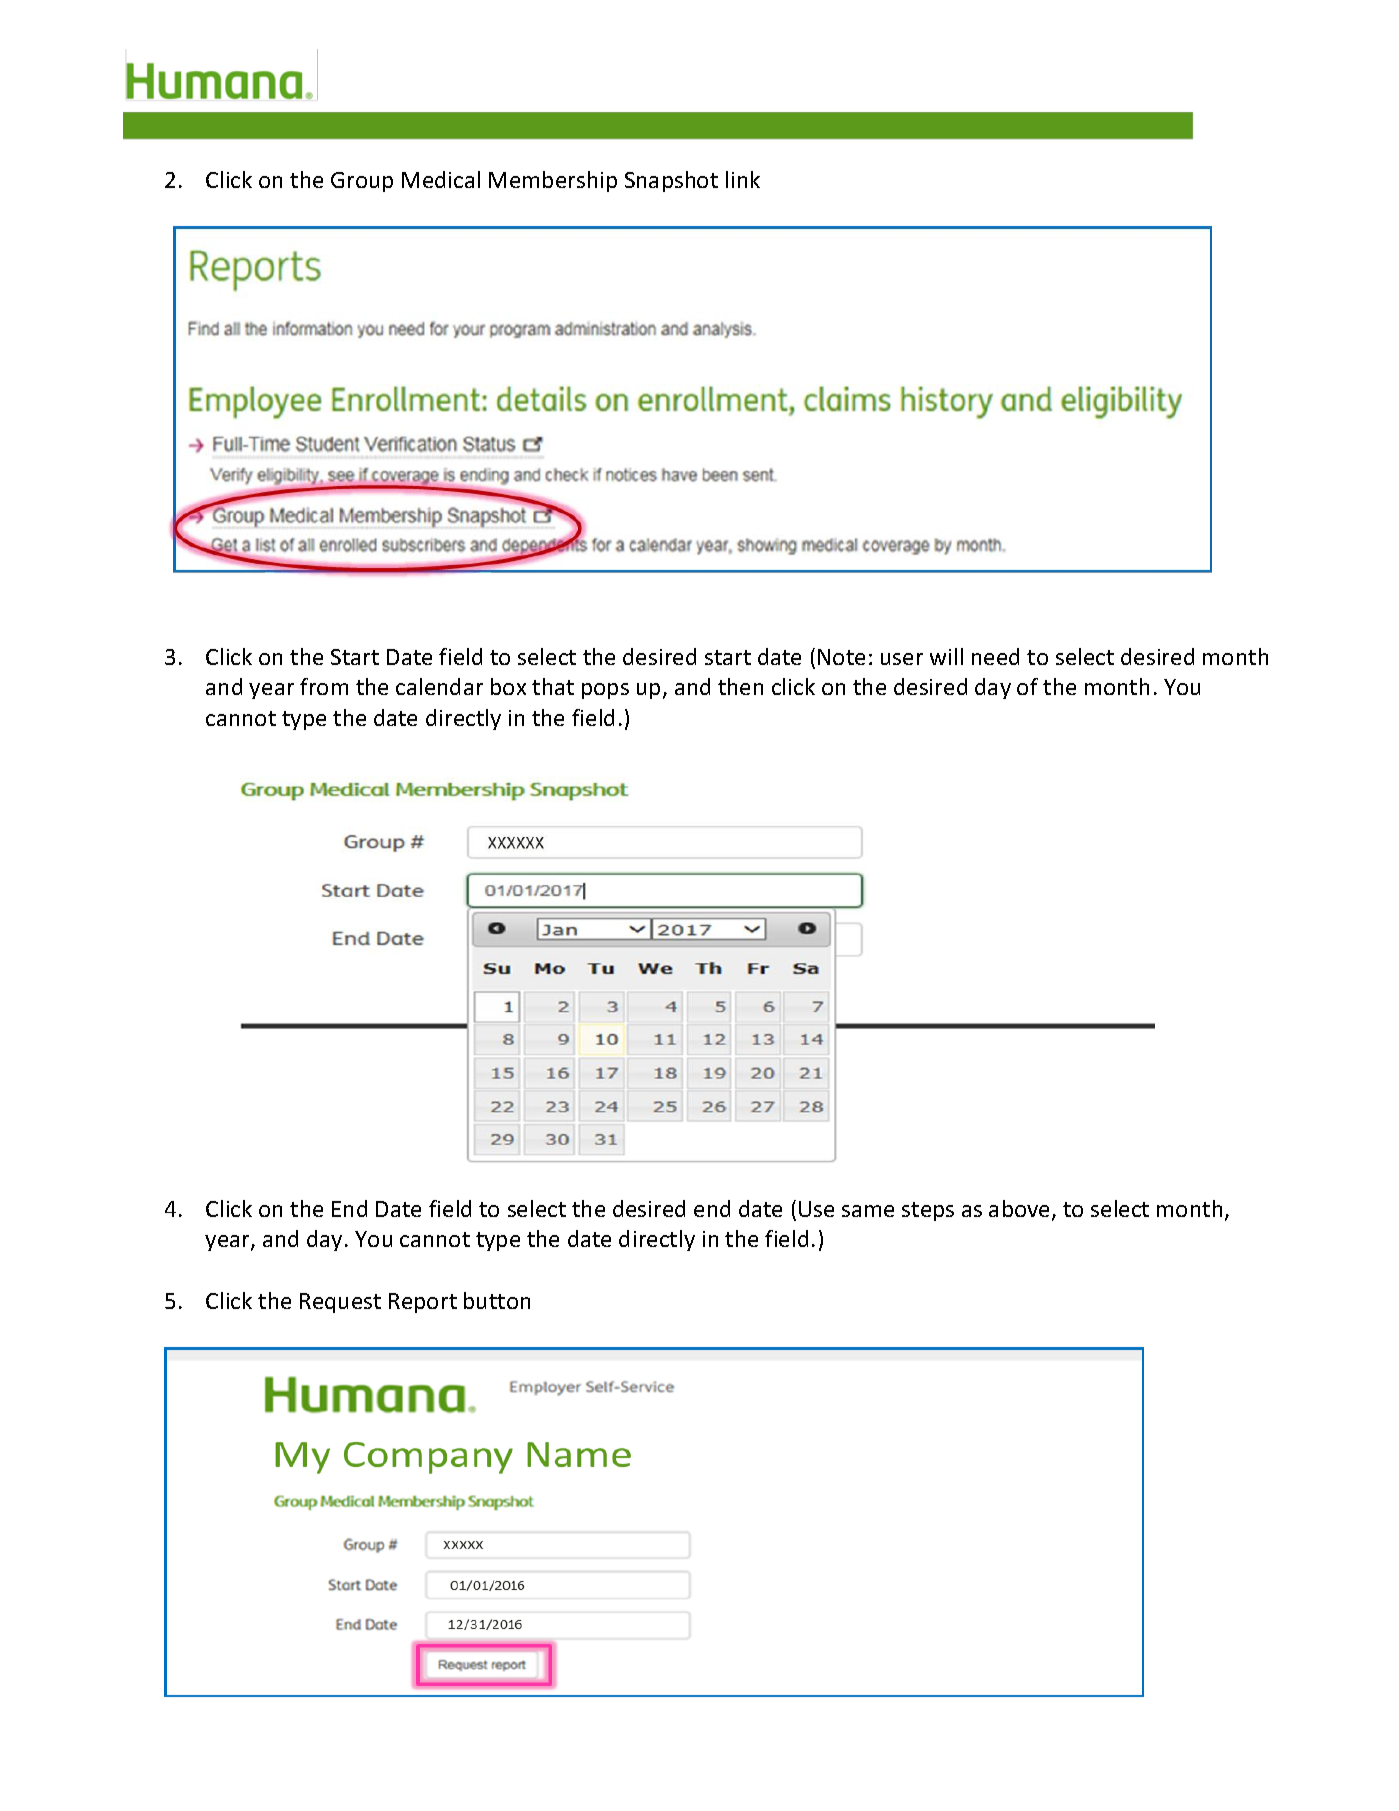 The width and height of the screenshot is (1399, 1811). Describe the element at coordinates (946, 656) in the screenshot. I see `will` at that location.
